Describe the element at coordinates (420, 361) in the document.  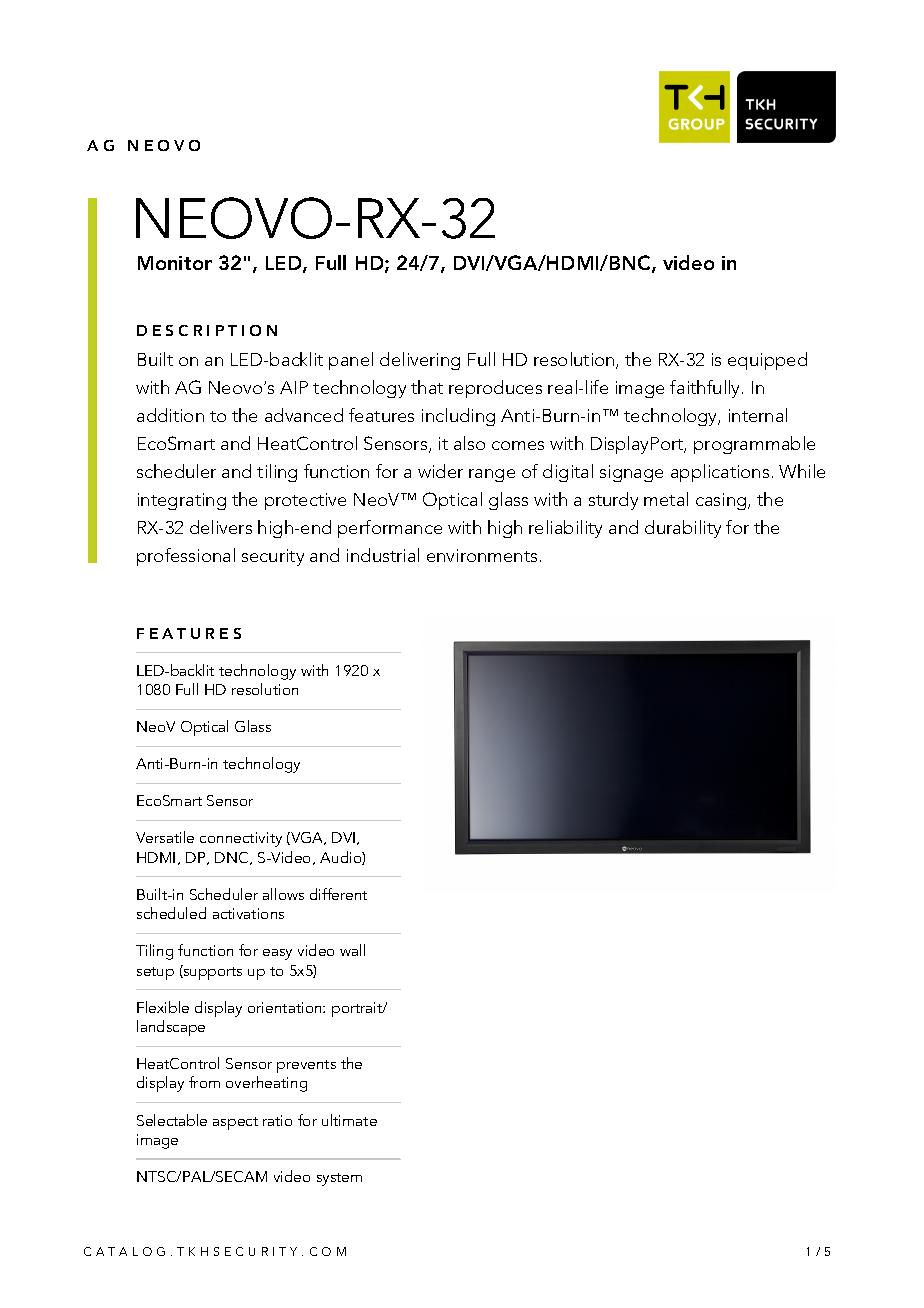
I see `delivering` at that location.
